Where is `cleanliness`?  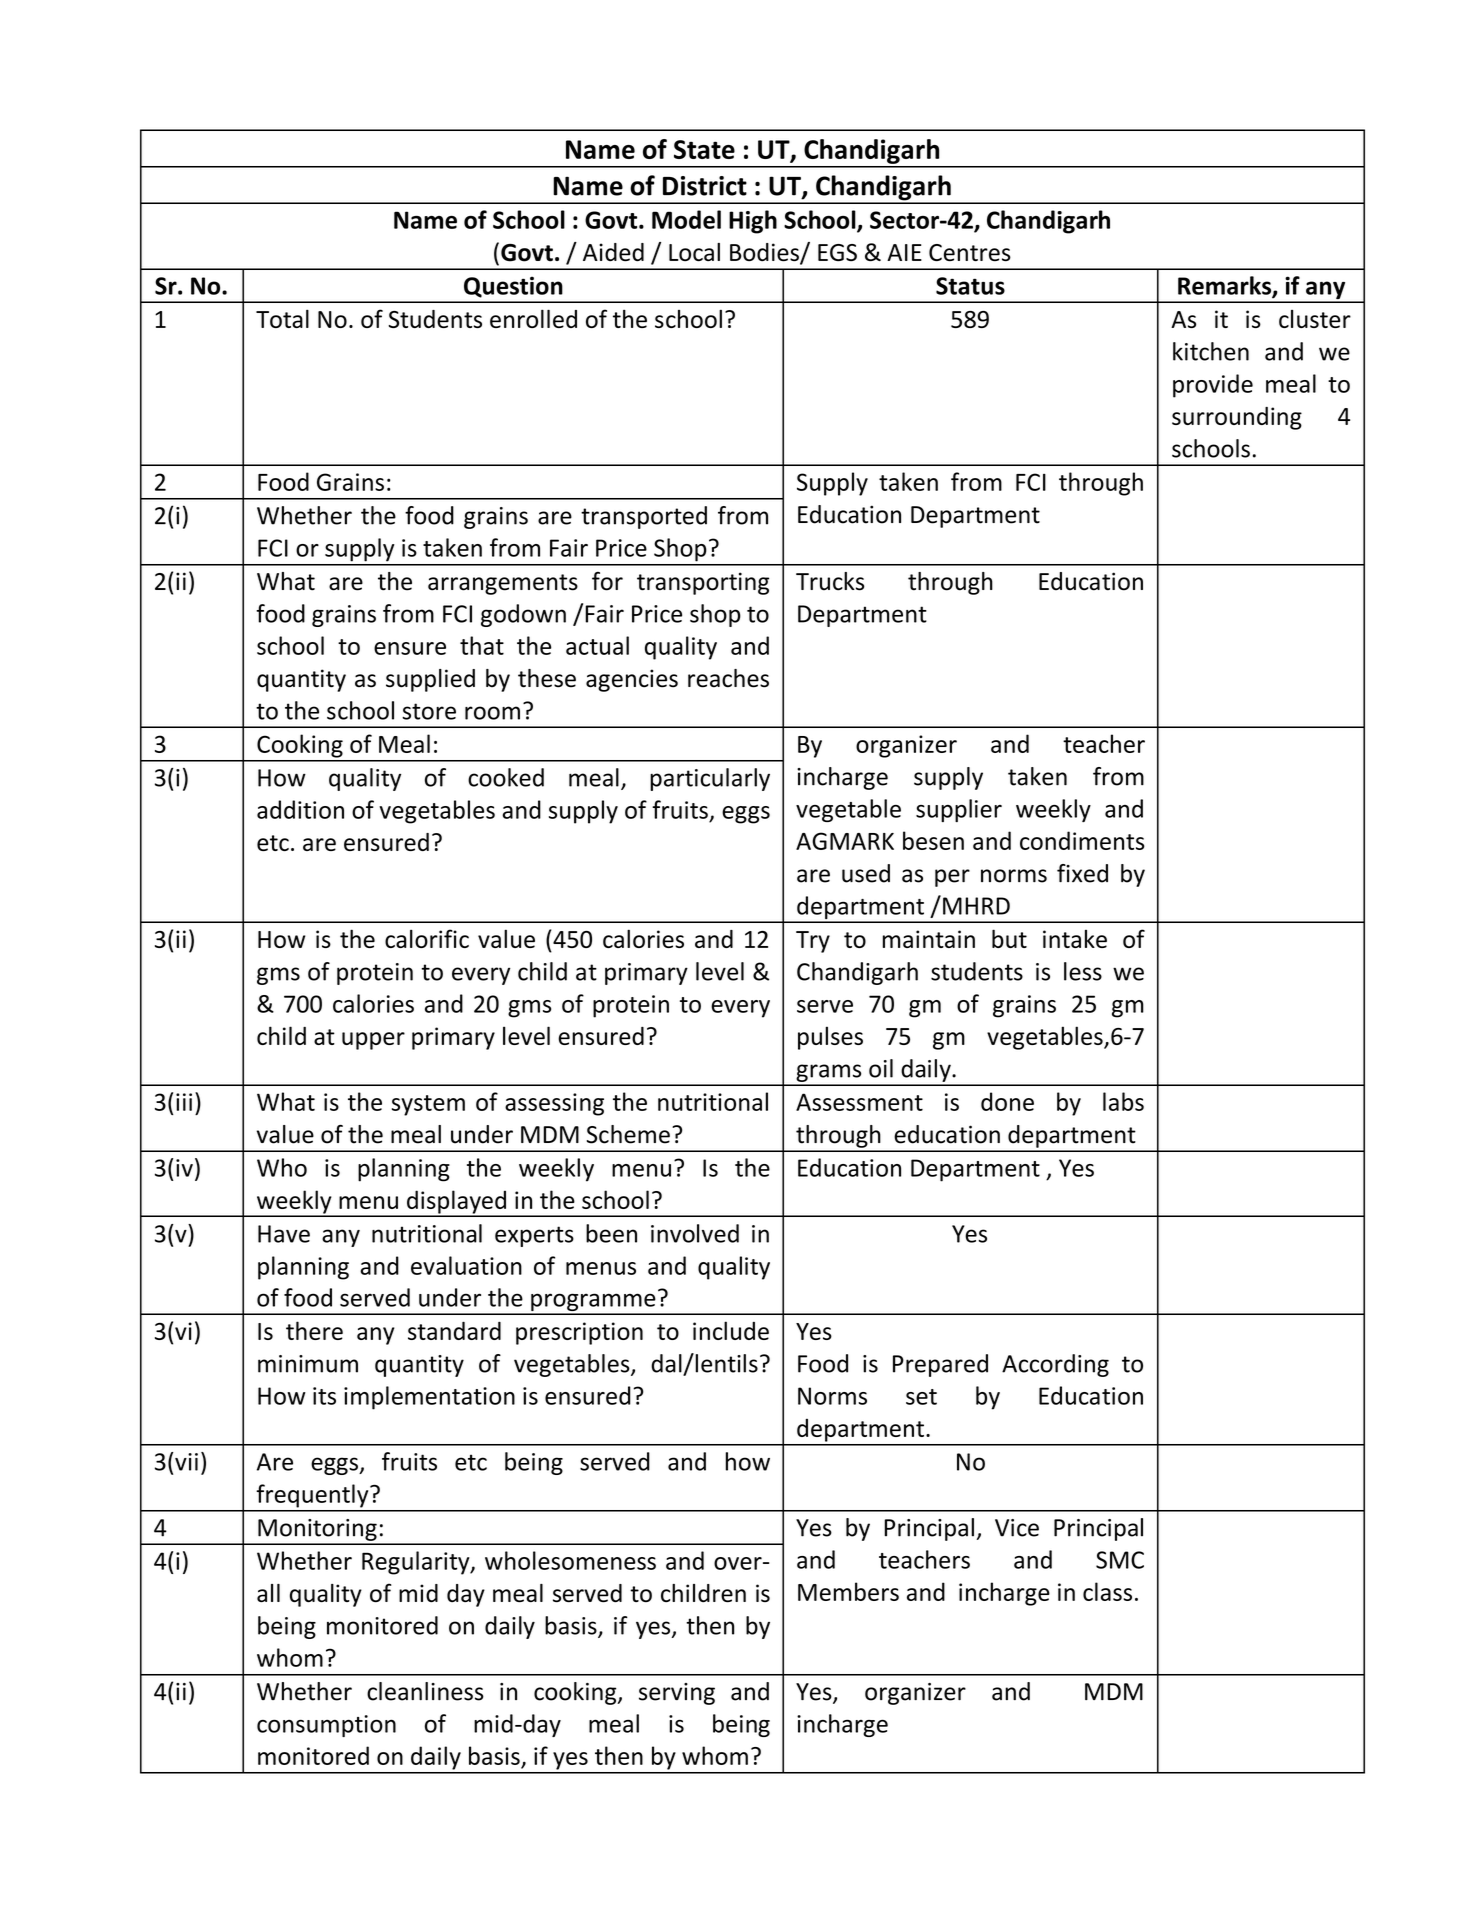
cleanliness is located at coordinates (425, 1691).
